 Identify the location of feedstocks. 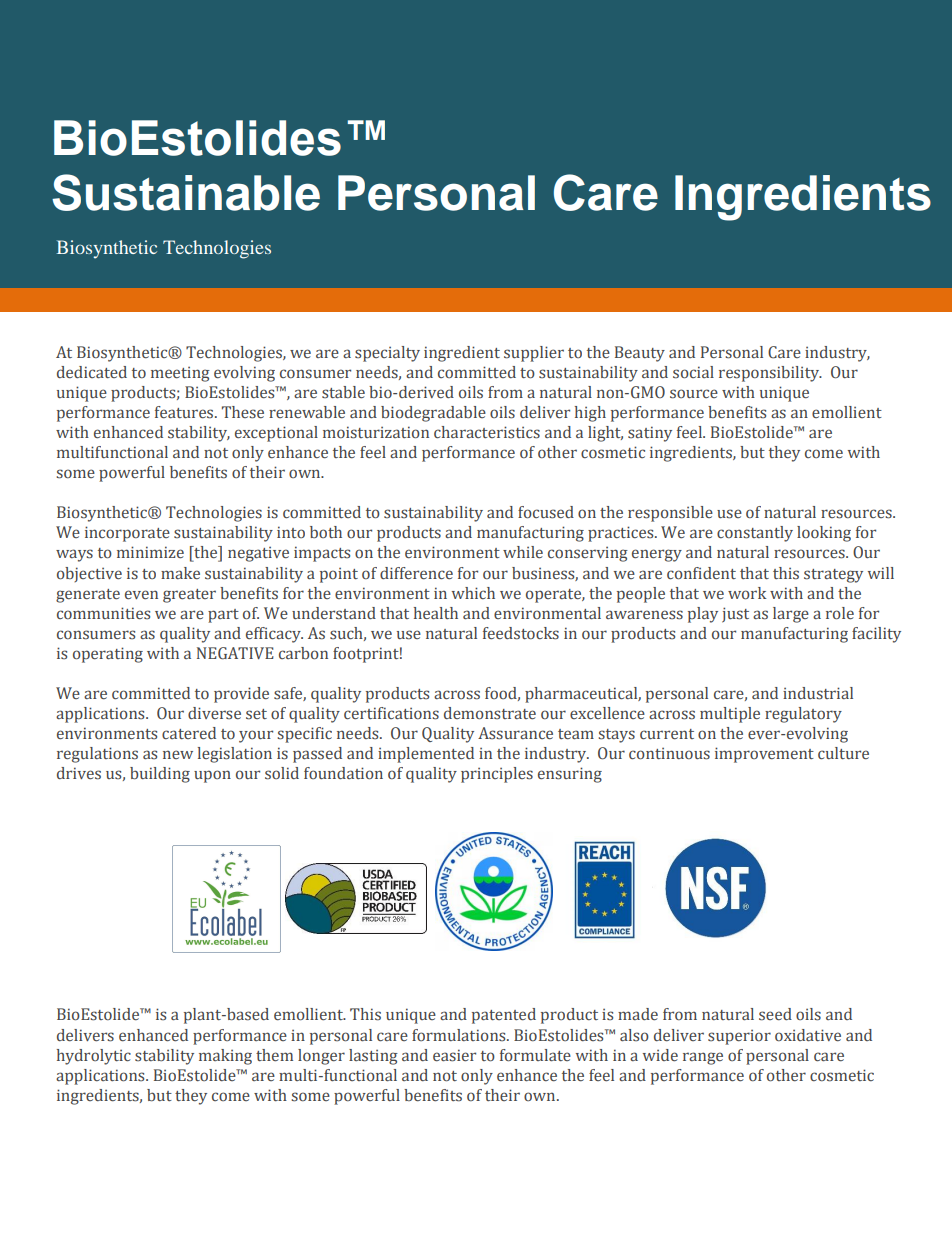
(521, 633).
